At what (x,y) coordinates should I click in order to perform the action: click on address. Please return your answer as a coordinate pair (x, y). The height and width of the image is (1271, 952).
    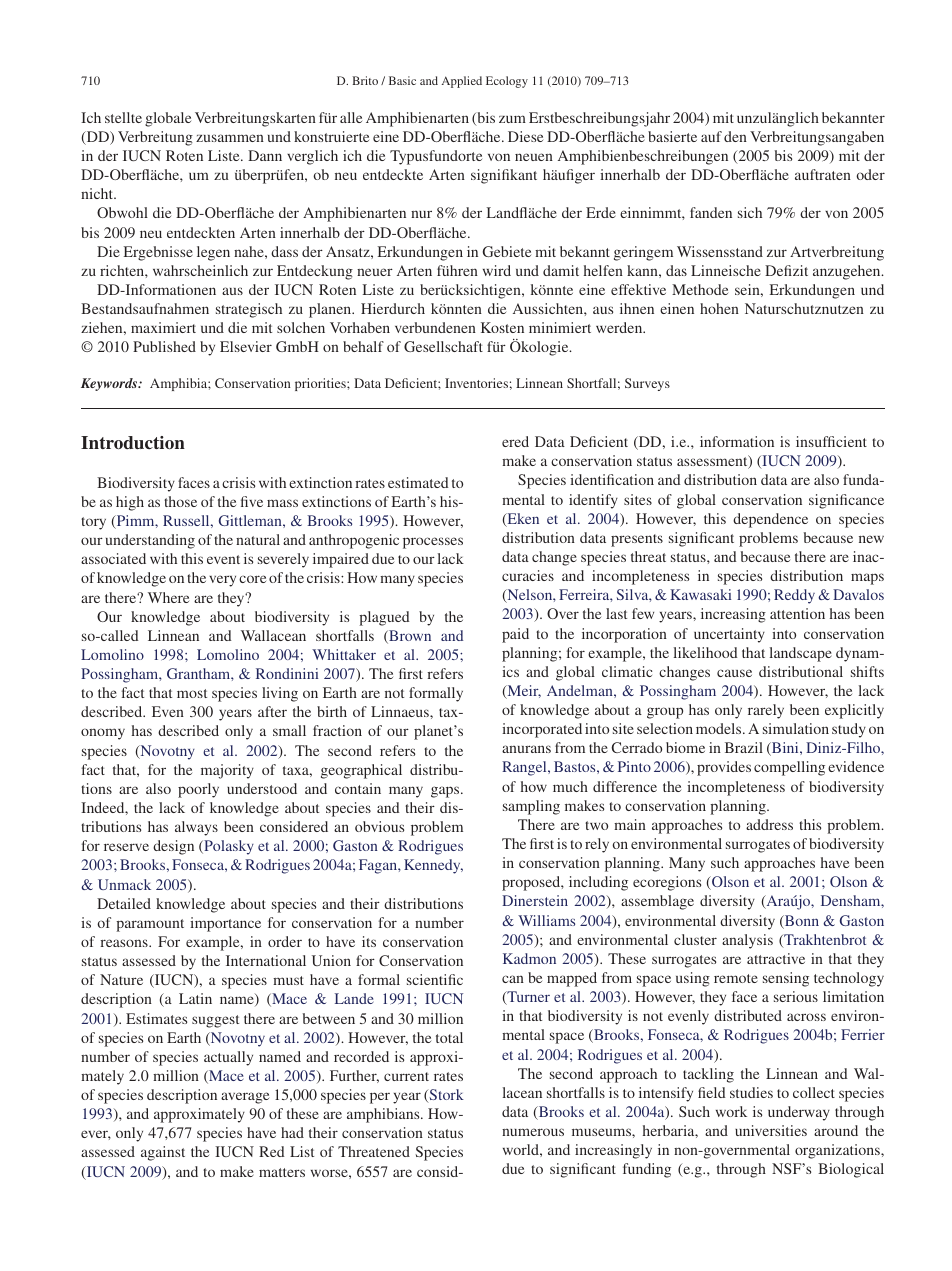
    Looking at the image, I should click on (769, 824).
